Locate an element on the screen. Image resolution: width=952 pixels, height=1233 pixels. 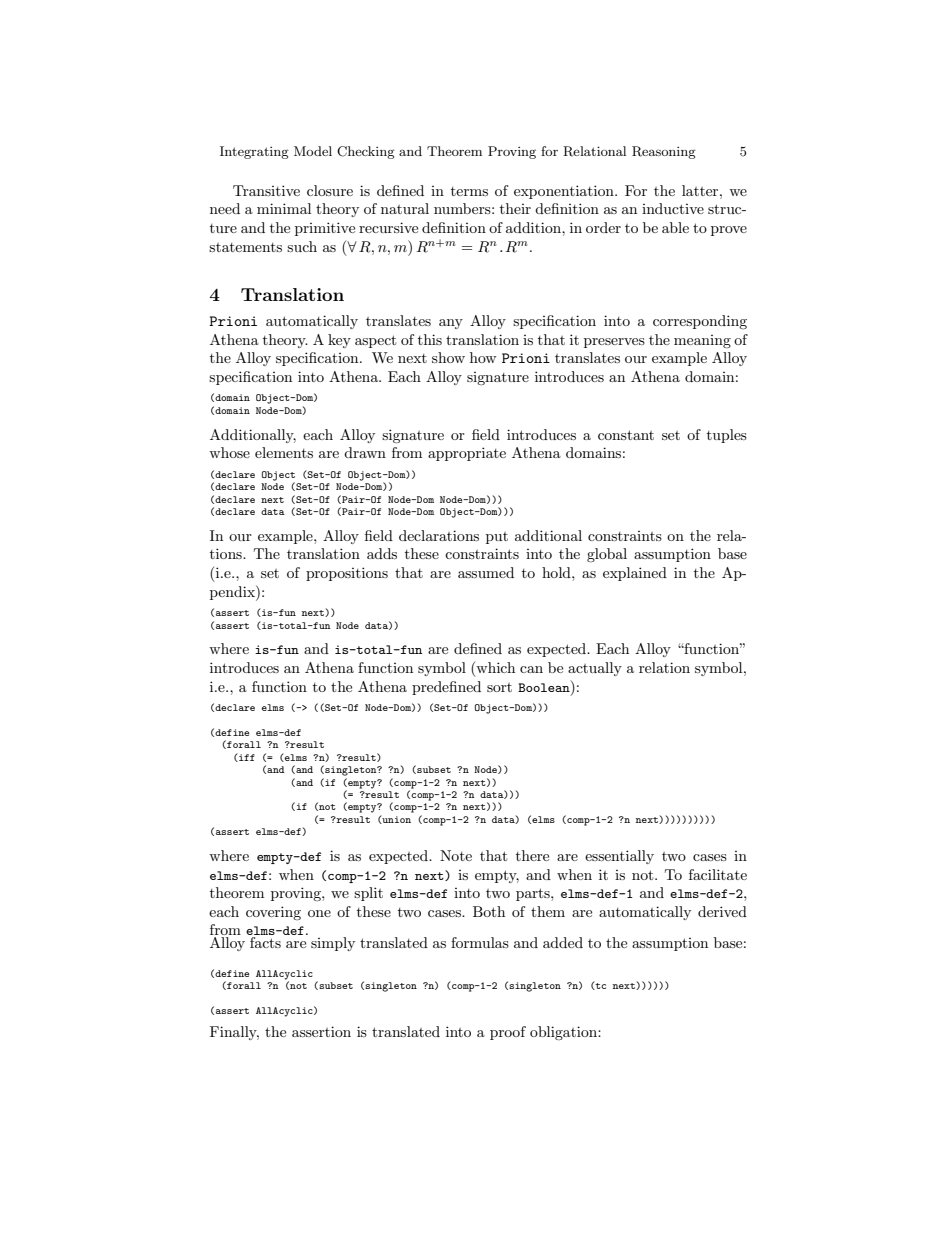
Note is located at coordinates (456, 855).
